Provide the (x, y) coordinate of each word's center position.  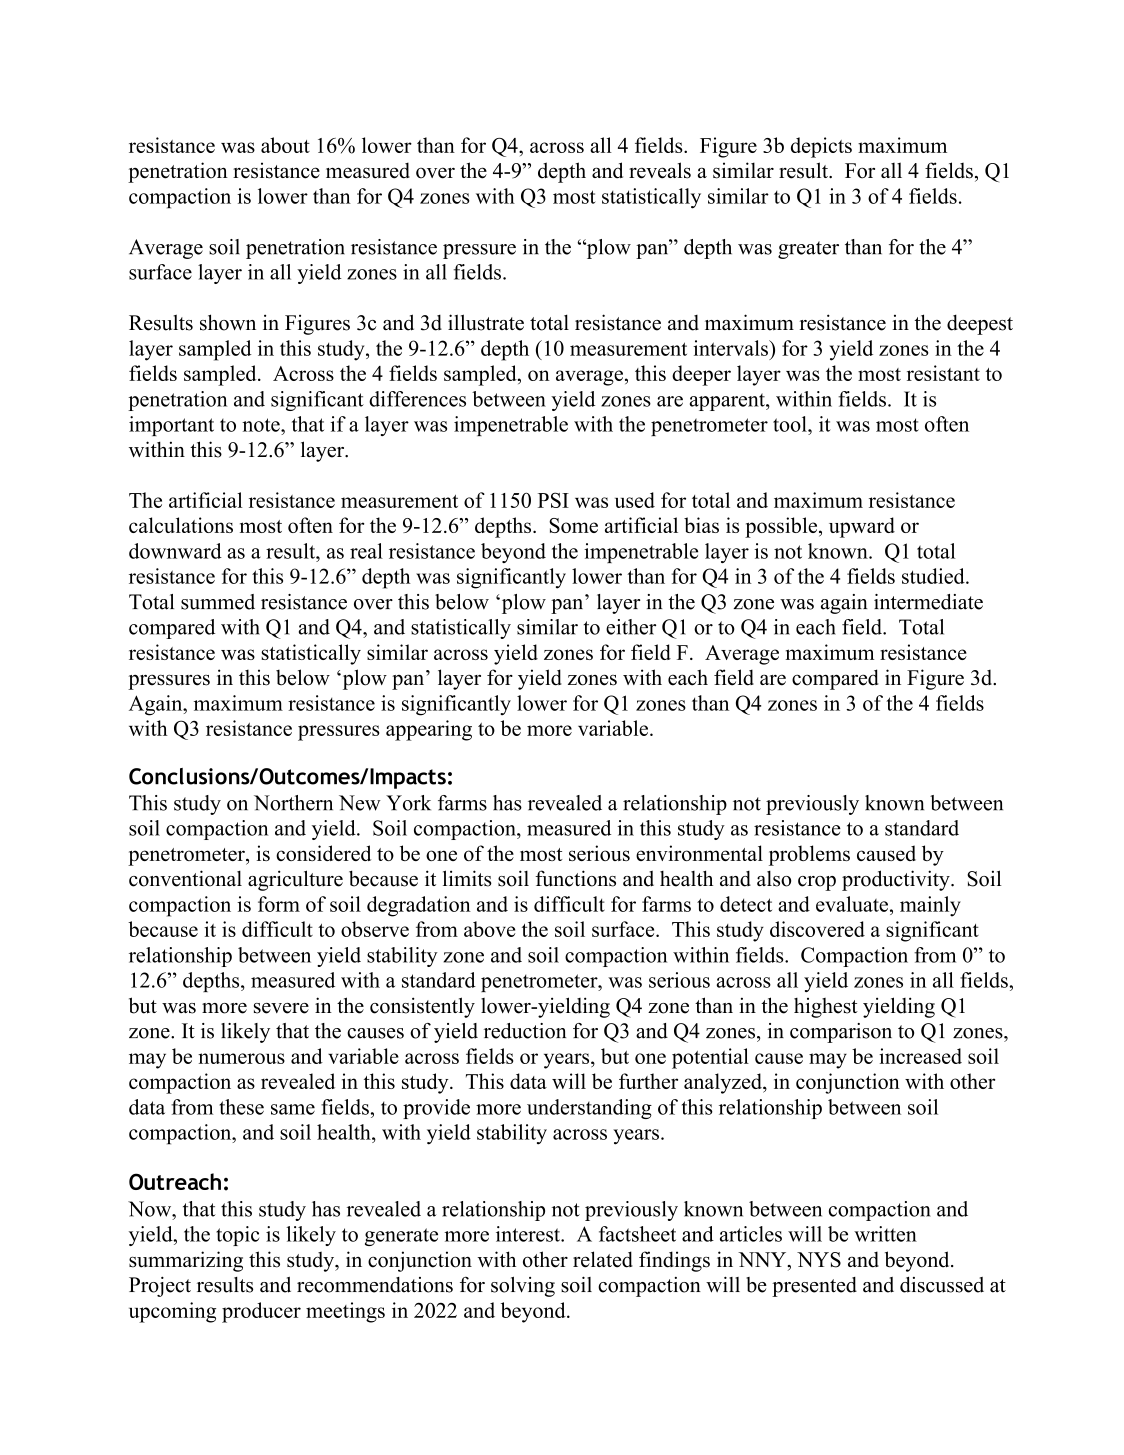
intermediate (928, 602)
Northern (293, 803)
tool (791, 424)
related (603, 1259)
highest (826, 1008)
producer (261, 1312)
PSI (553, 500)
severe (281, 1008)
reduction (525, 1031)
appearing (429, 730)
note (262, 425)
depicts (821, 147)
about (285, 145)
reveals (660, 170)
